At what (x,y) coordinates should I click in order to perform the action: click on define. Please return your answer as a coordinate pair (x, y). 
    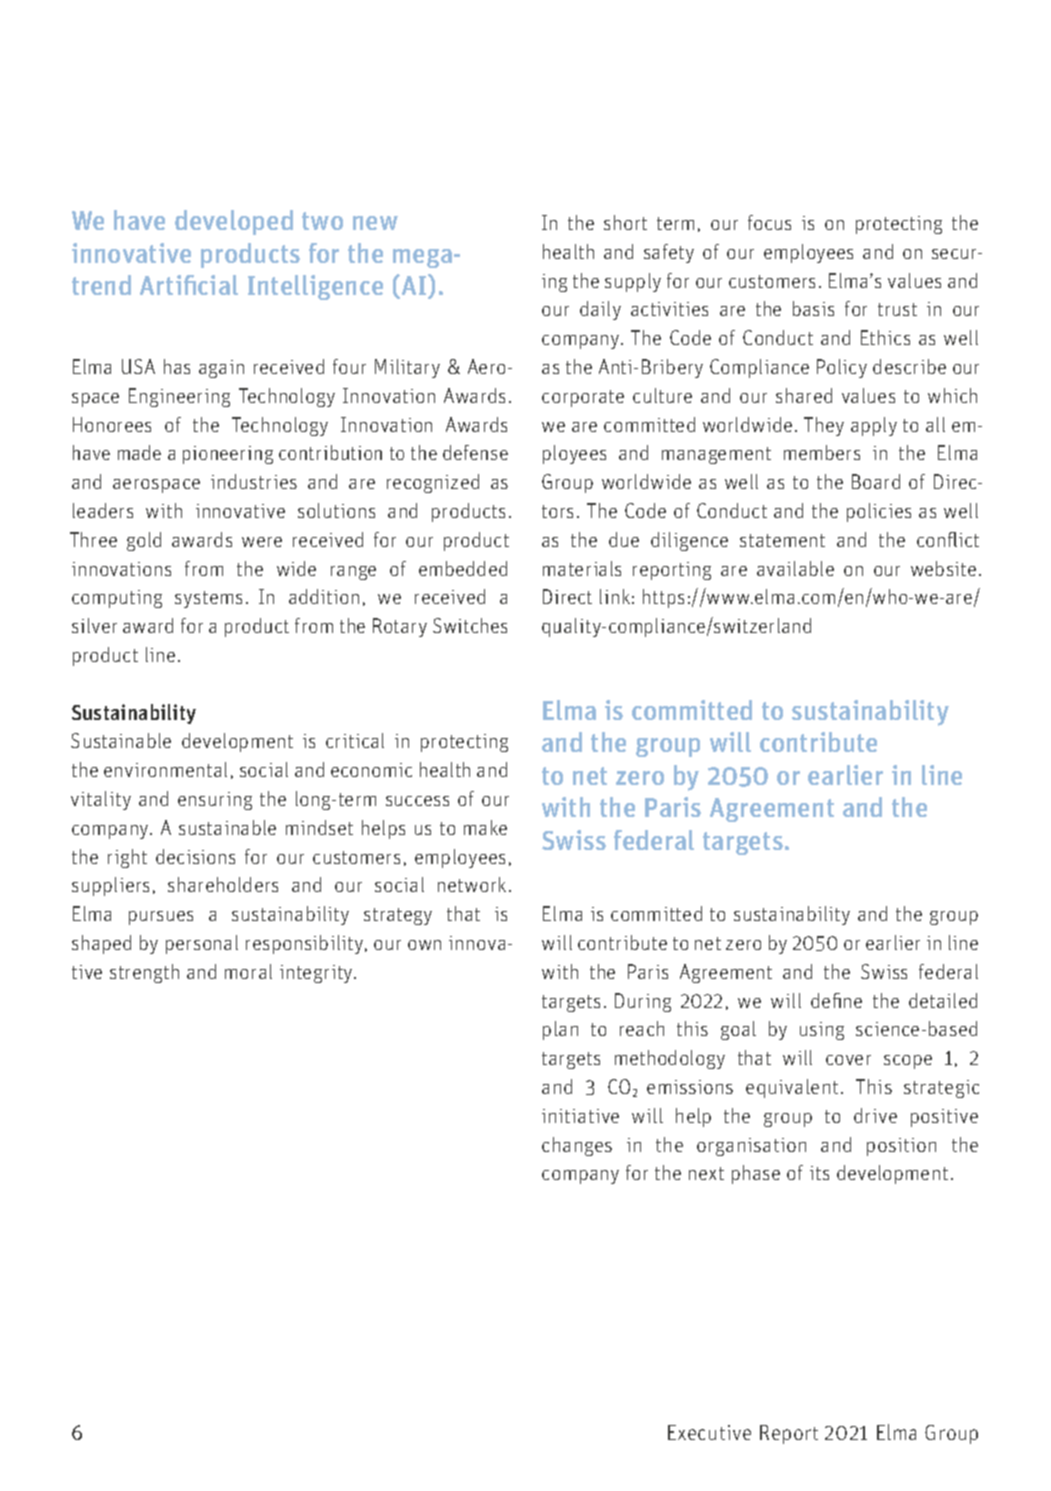
    Looking at the image, I should click on (836, 1000).
